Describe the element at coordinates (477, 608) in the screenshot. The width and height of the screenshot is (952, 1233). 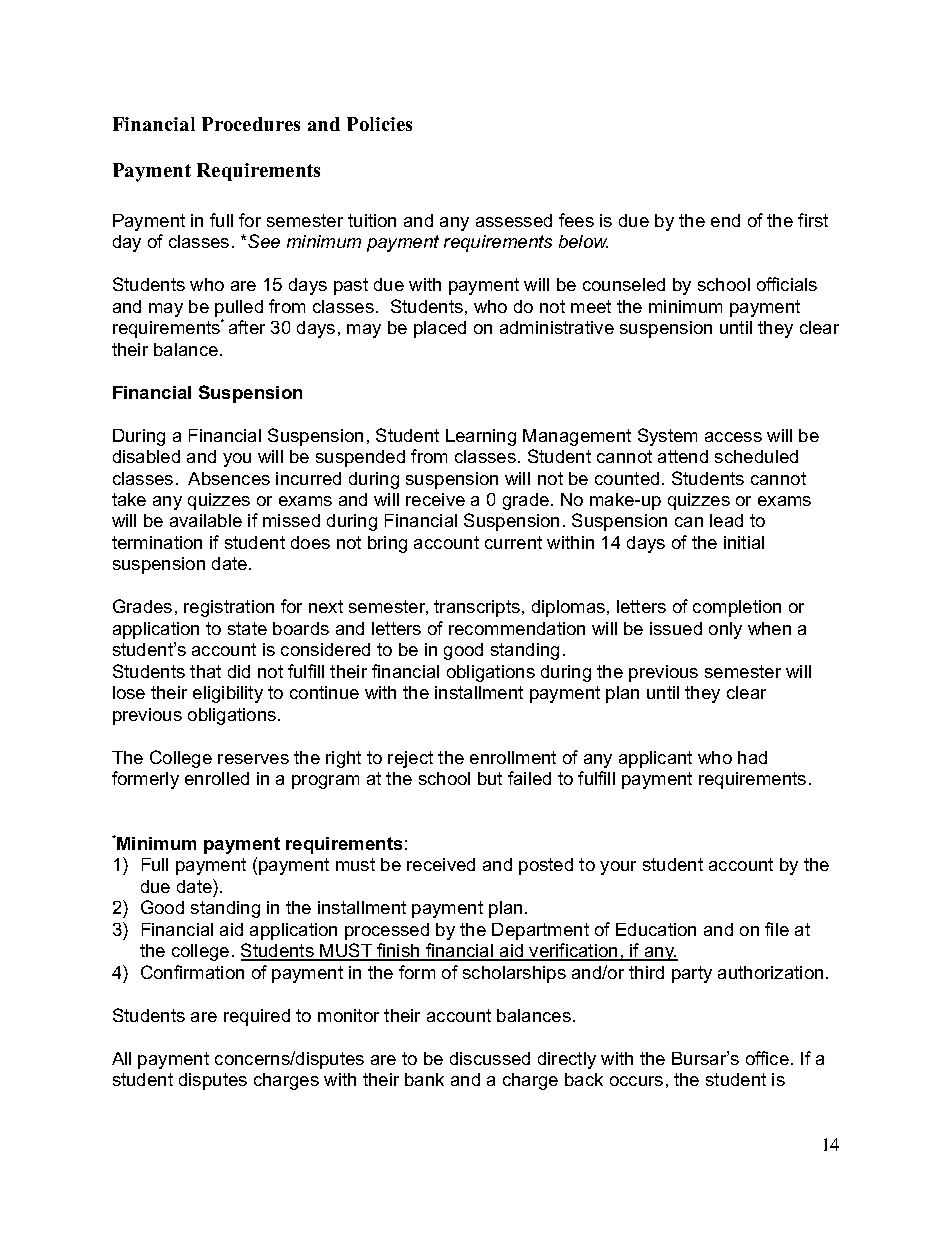
I see `transcripts` at that location.
